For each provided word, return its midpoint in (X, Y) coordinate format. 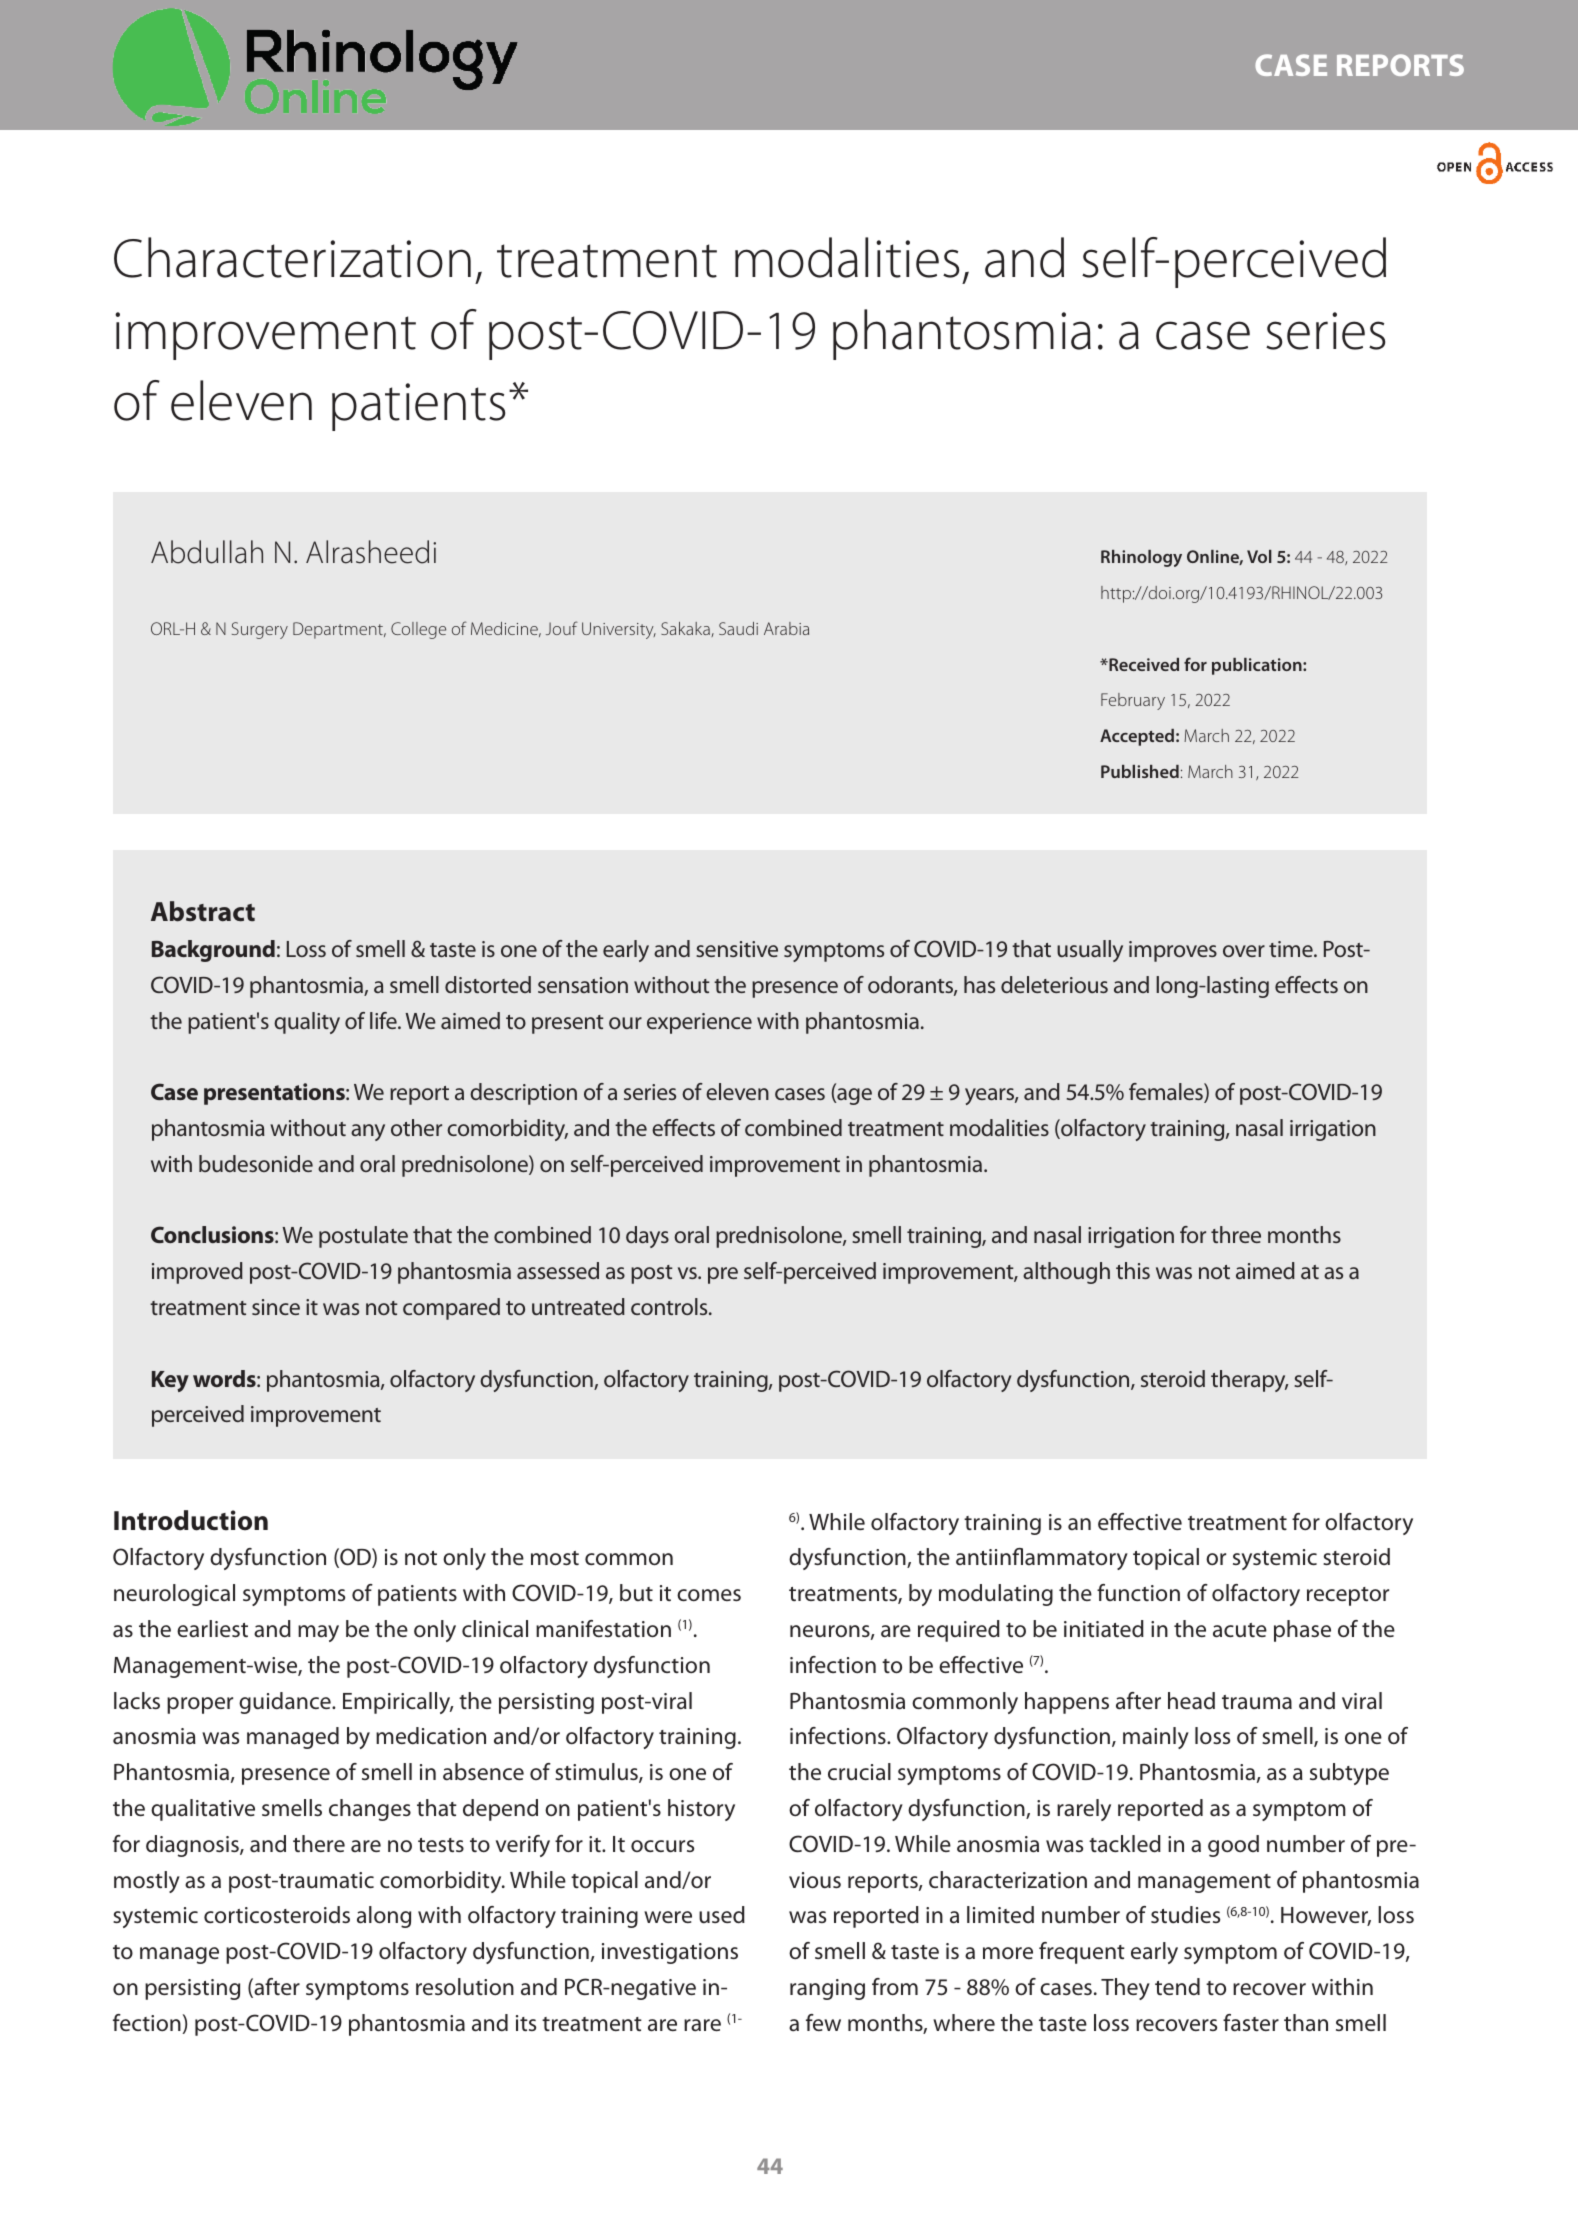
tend (1177, 1986)
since (276, 1307)
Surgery (260, 630)
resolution (465, 1987)
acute (1240, 1630)
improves (1173, 951)
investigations (670, 1953)
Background (213, 951)
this (1133, 1270)
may (318, 1633)
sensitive (737, 949)
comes (709, 1595)
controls (670, 1306)
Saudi (738, 628)
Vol (1259, 556)
